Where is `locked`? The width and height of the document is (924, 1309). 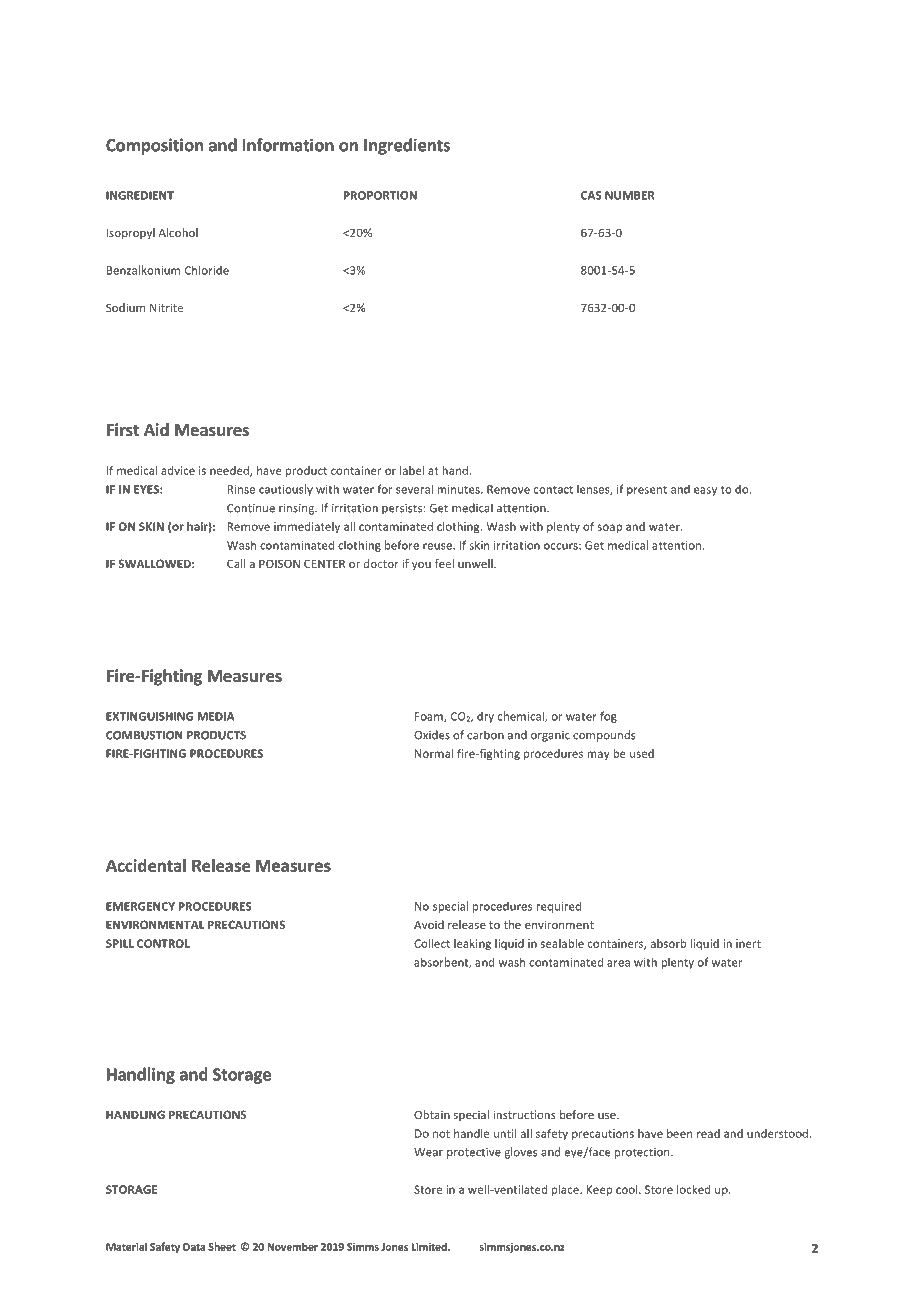 locked is located at coordinates (693, 1189).
